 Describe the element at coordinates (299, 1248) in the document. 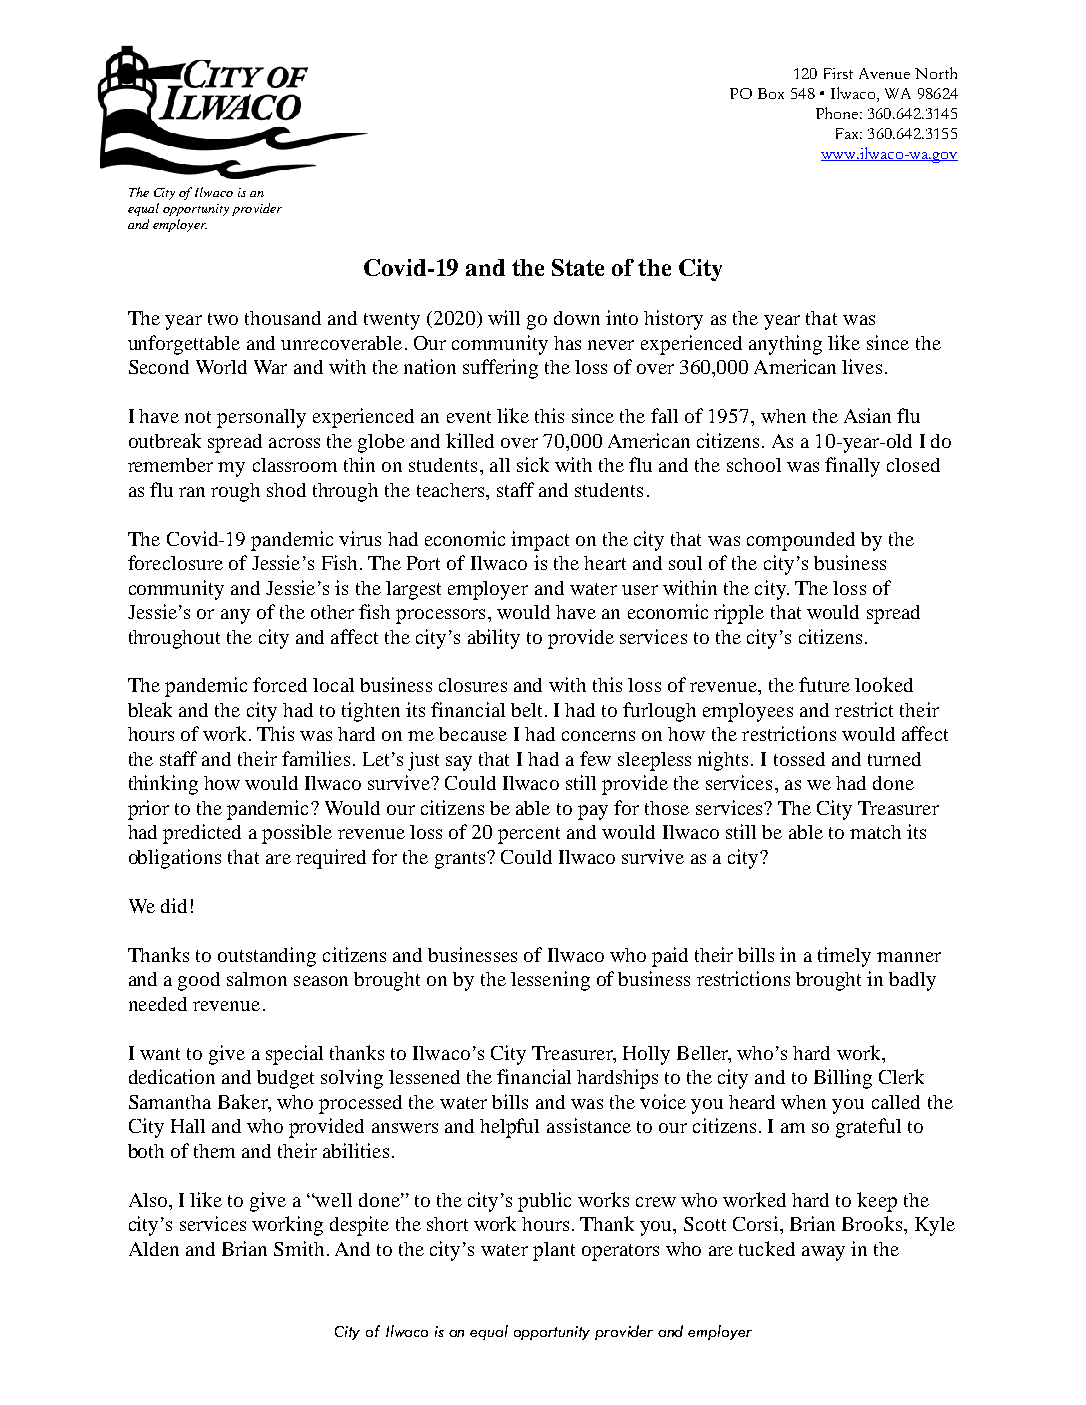

I see `Smith` at that location.
